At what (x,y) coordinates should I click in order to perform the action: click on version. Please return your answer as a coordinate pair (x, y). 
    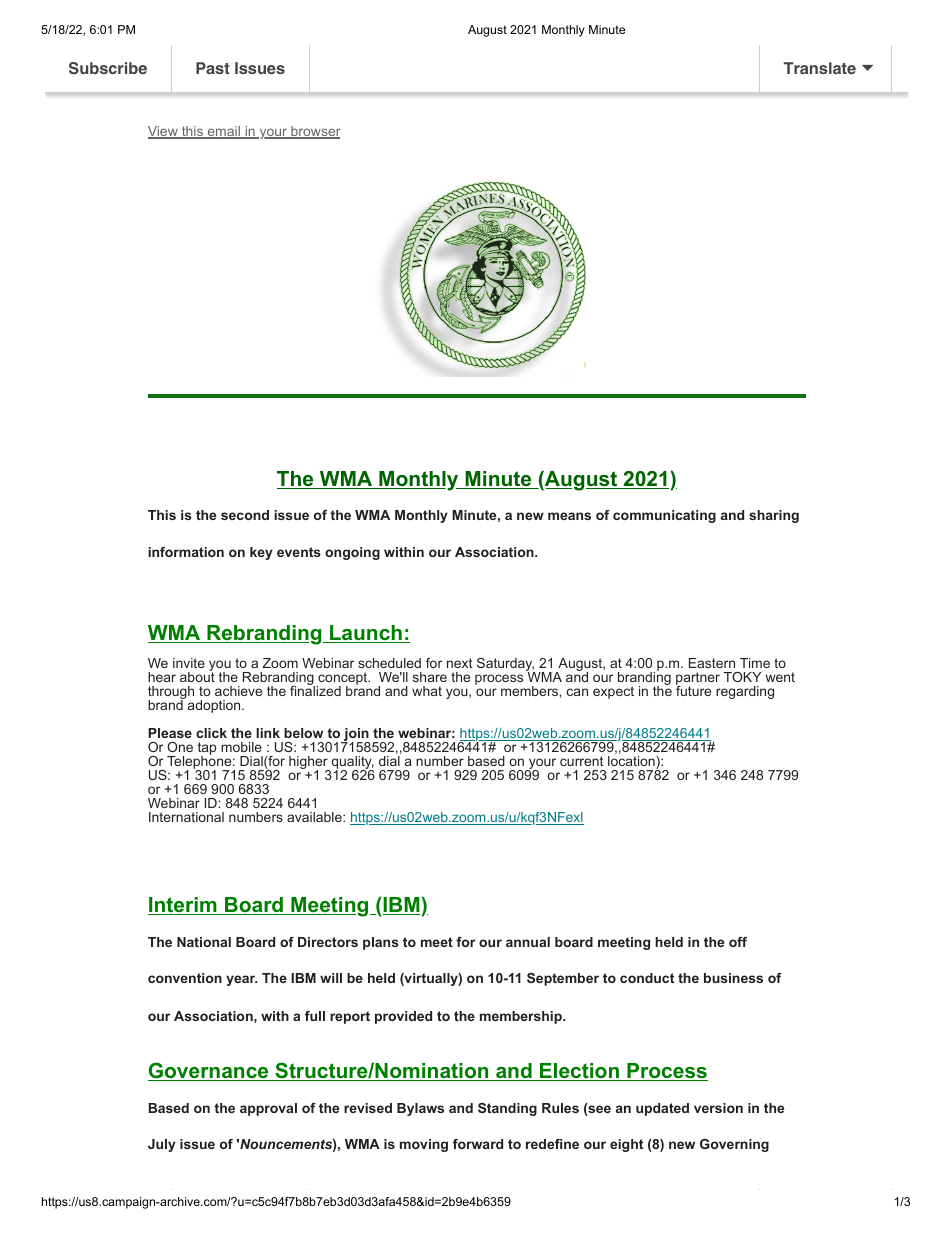
    Looking at the image, I should click on (718, 1108).
